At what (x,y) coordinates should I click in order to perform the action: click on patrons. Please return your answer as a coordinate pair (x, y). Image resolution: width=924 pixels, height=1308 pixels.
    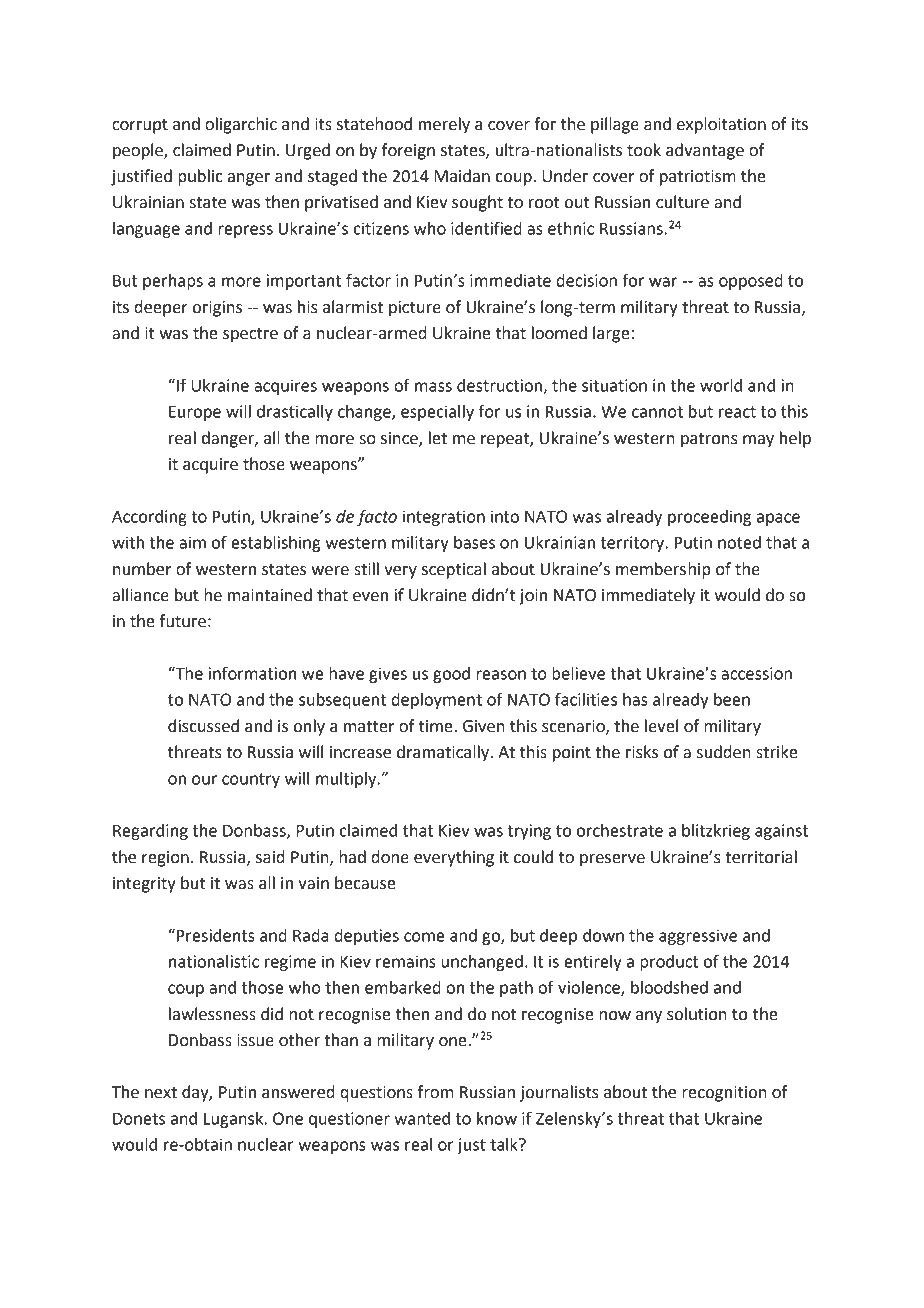
    Looking at the image, I should click on (709, 440).
